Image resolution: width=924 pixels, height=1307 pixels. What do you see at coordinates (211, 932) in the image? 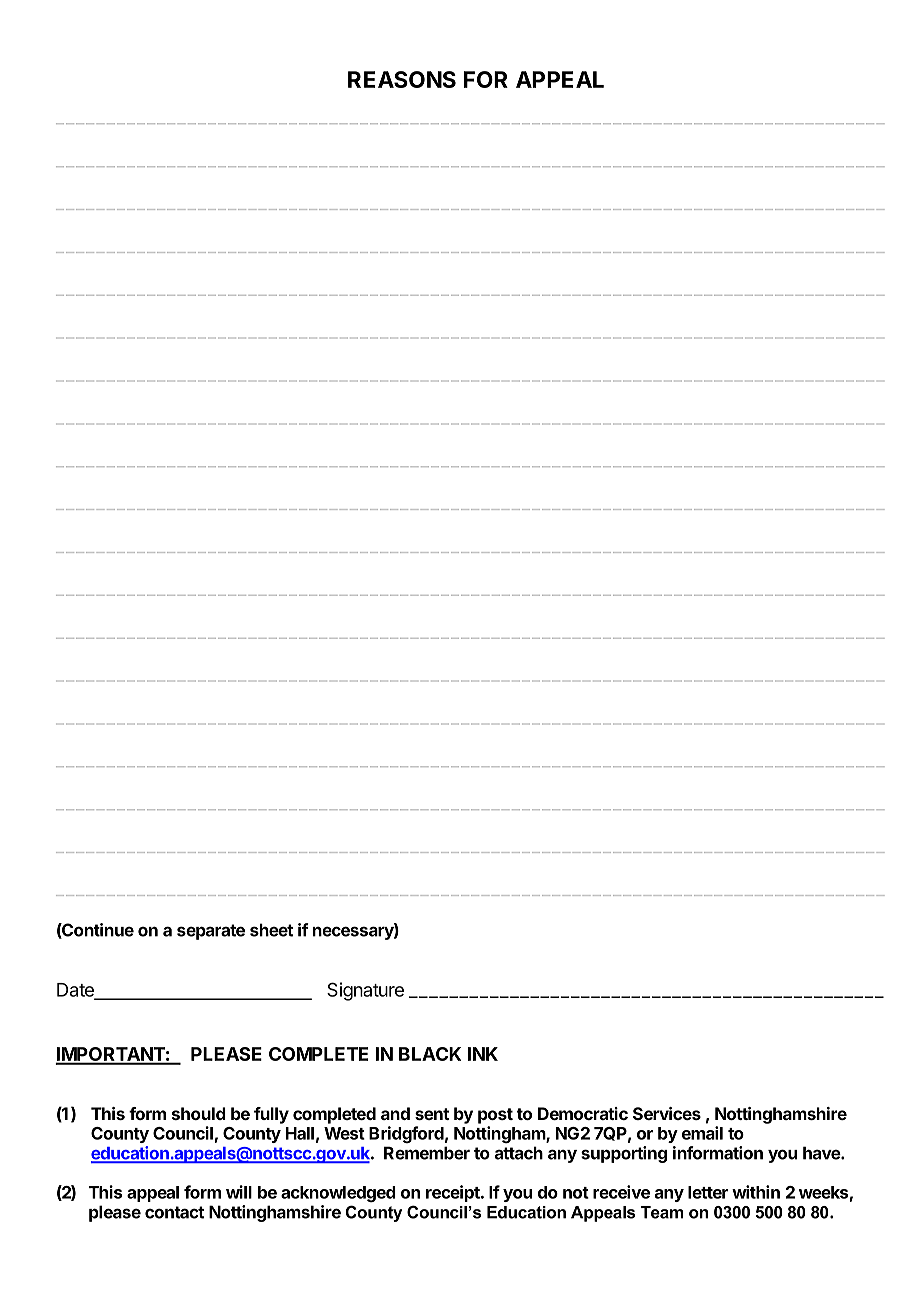
I see `separate` at bounding box center [211, 932].
